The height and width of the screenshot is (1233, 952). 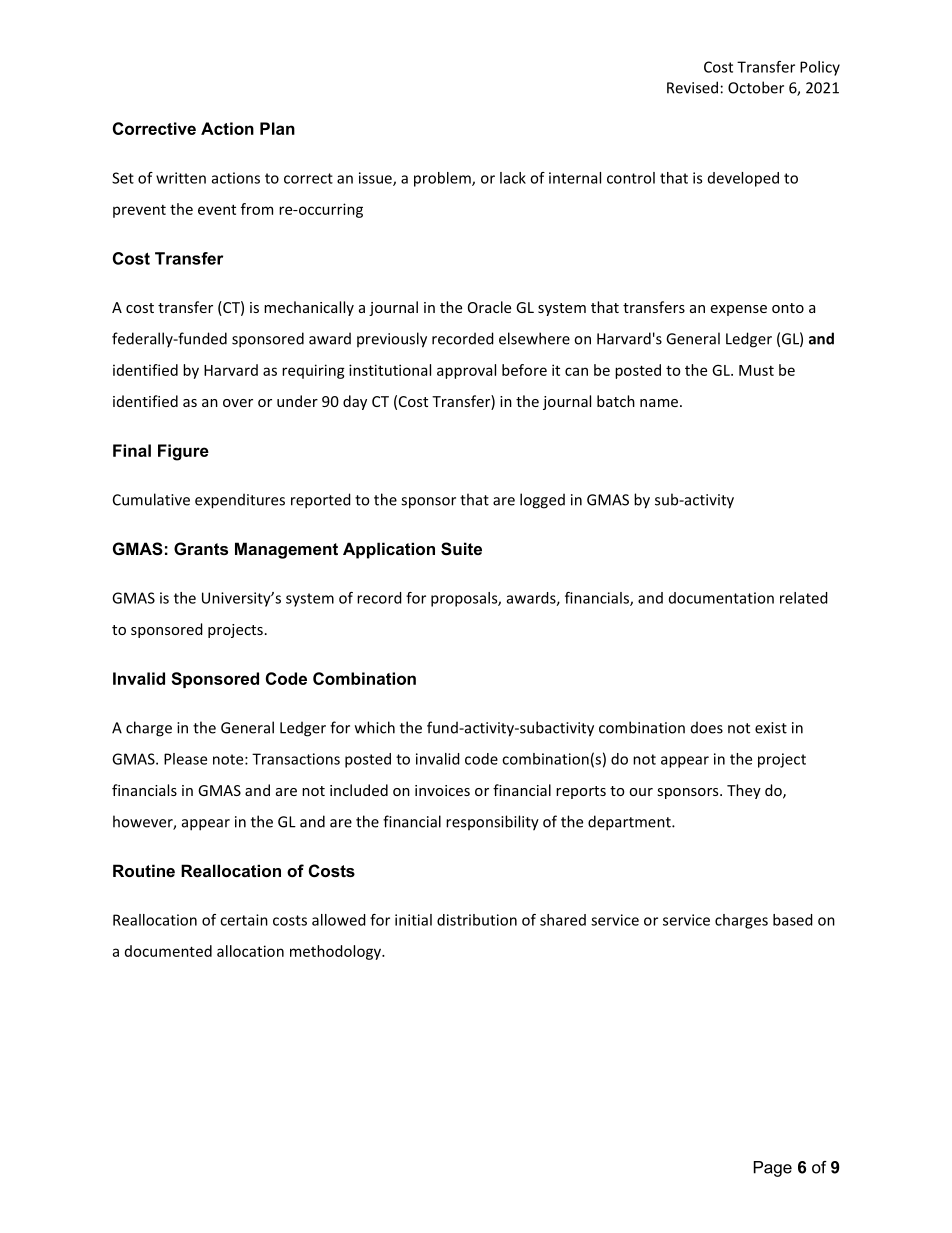 What do you see at coordinates (443, 179) in the screenshot?
I see `problem` at bounding box center [443, 179].
